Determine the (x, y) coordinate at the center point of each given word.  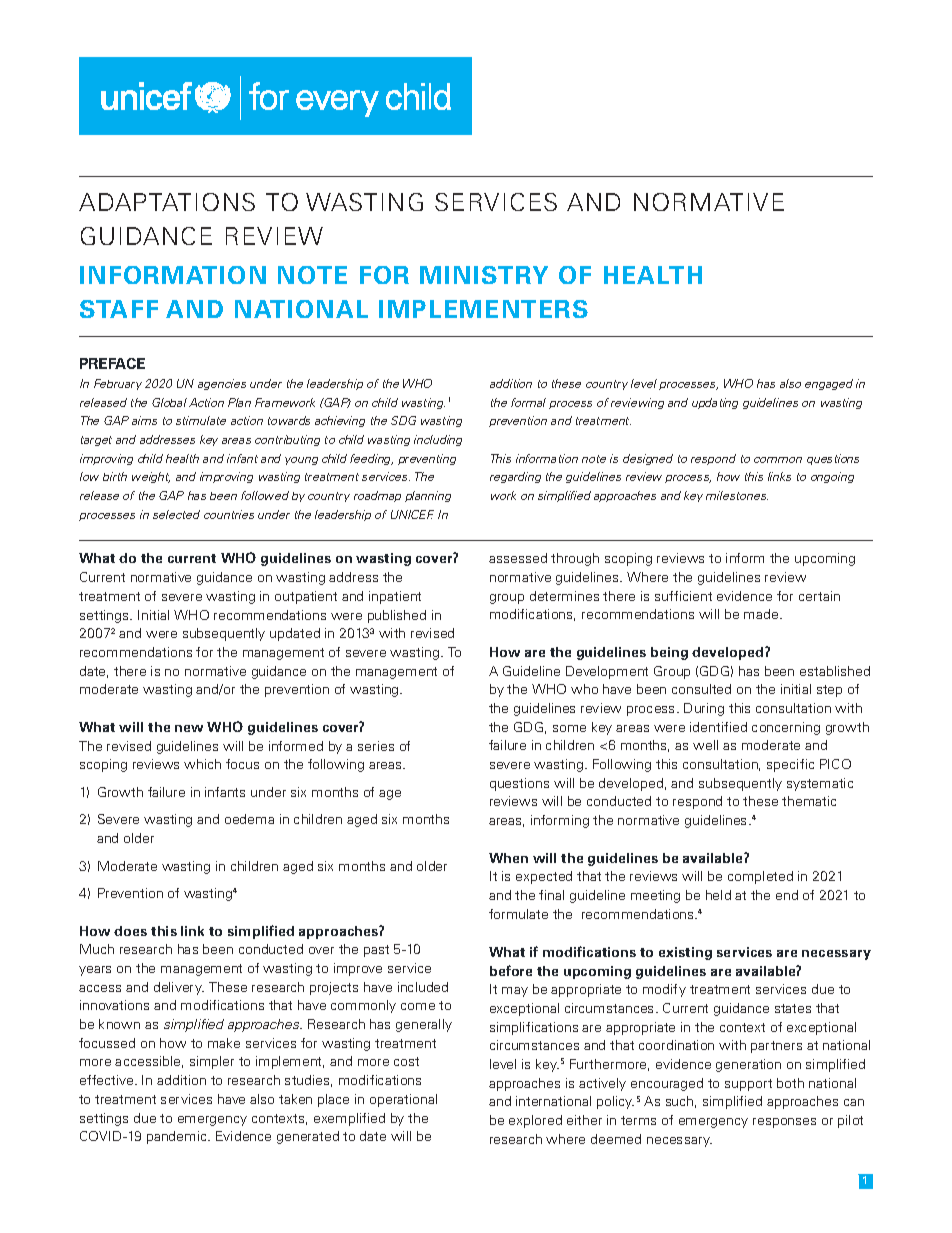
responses (784, 1123)
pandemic (178, 1137)
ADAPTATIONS (167, 202)
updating (715, 403)
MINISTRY (484, 275)
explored (535, 1121)
